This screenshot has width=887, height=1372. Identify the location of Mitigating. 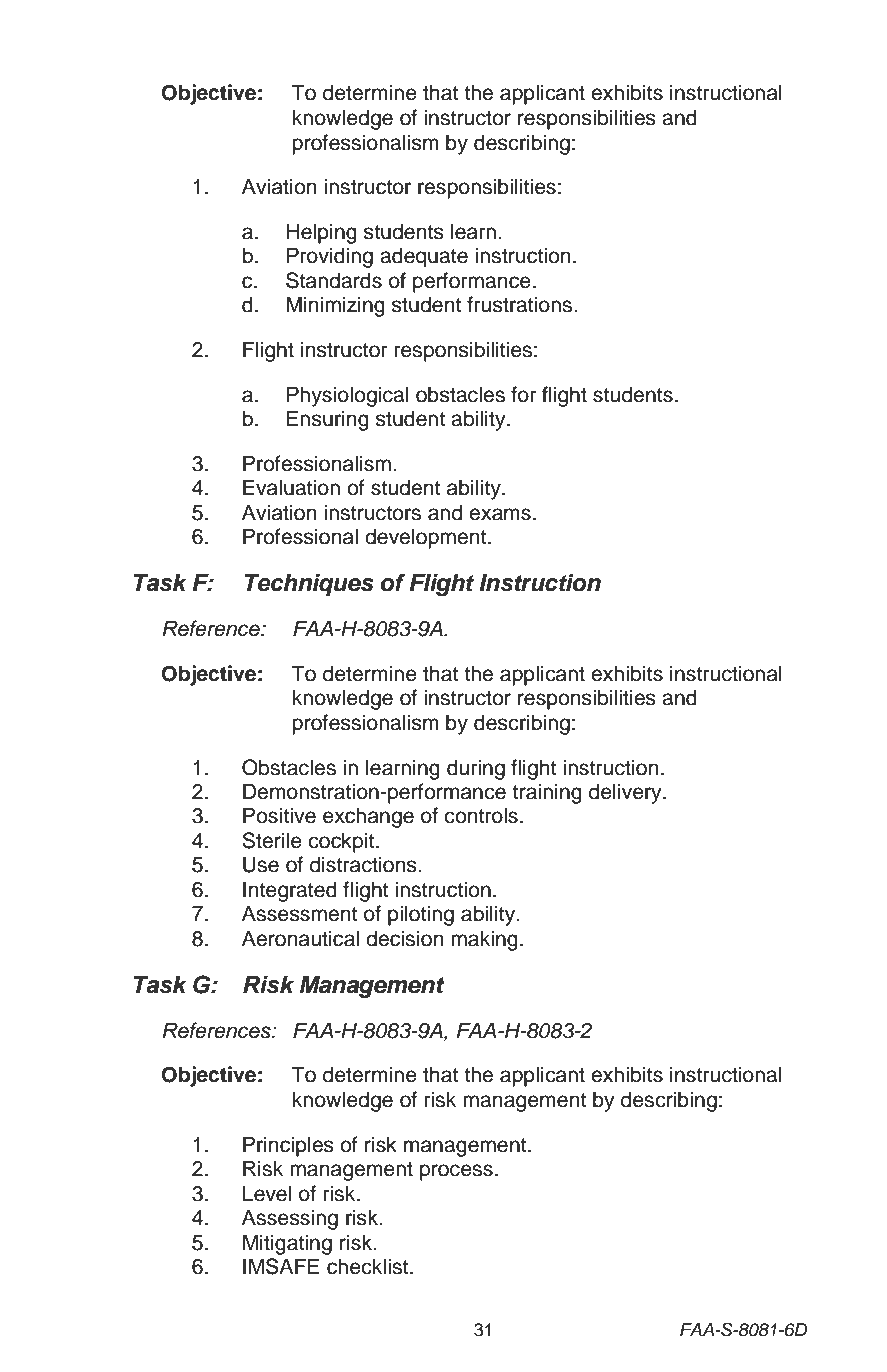
(287, 1244).
